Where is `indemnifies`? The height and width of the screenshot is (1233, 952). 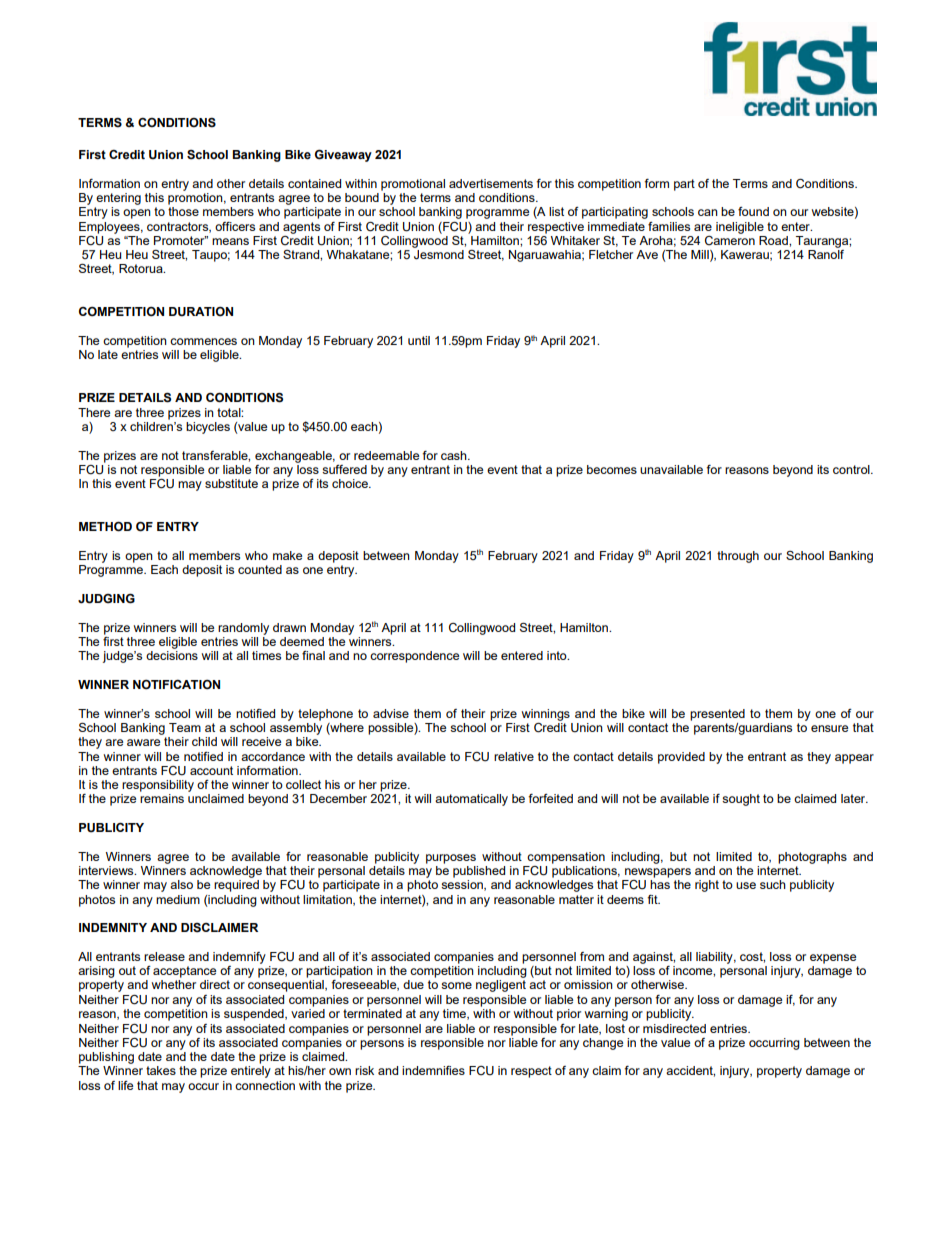
indemnifies is located at coordinates (433, 1070).
